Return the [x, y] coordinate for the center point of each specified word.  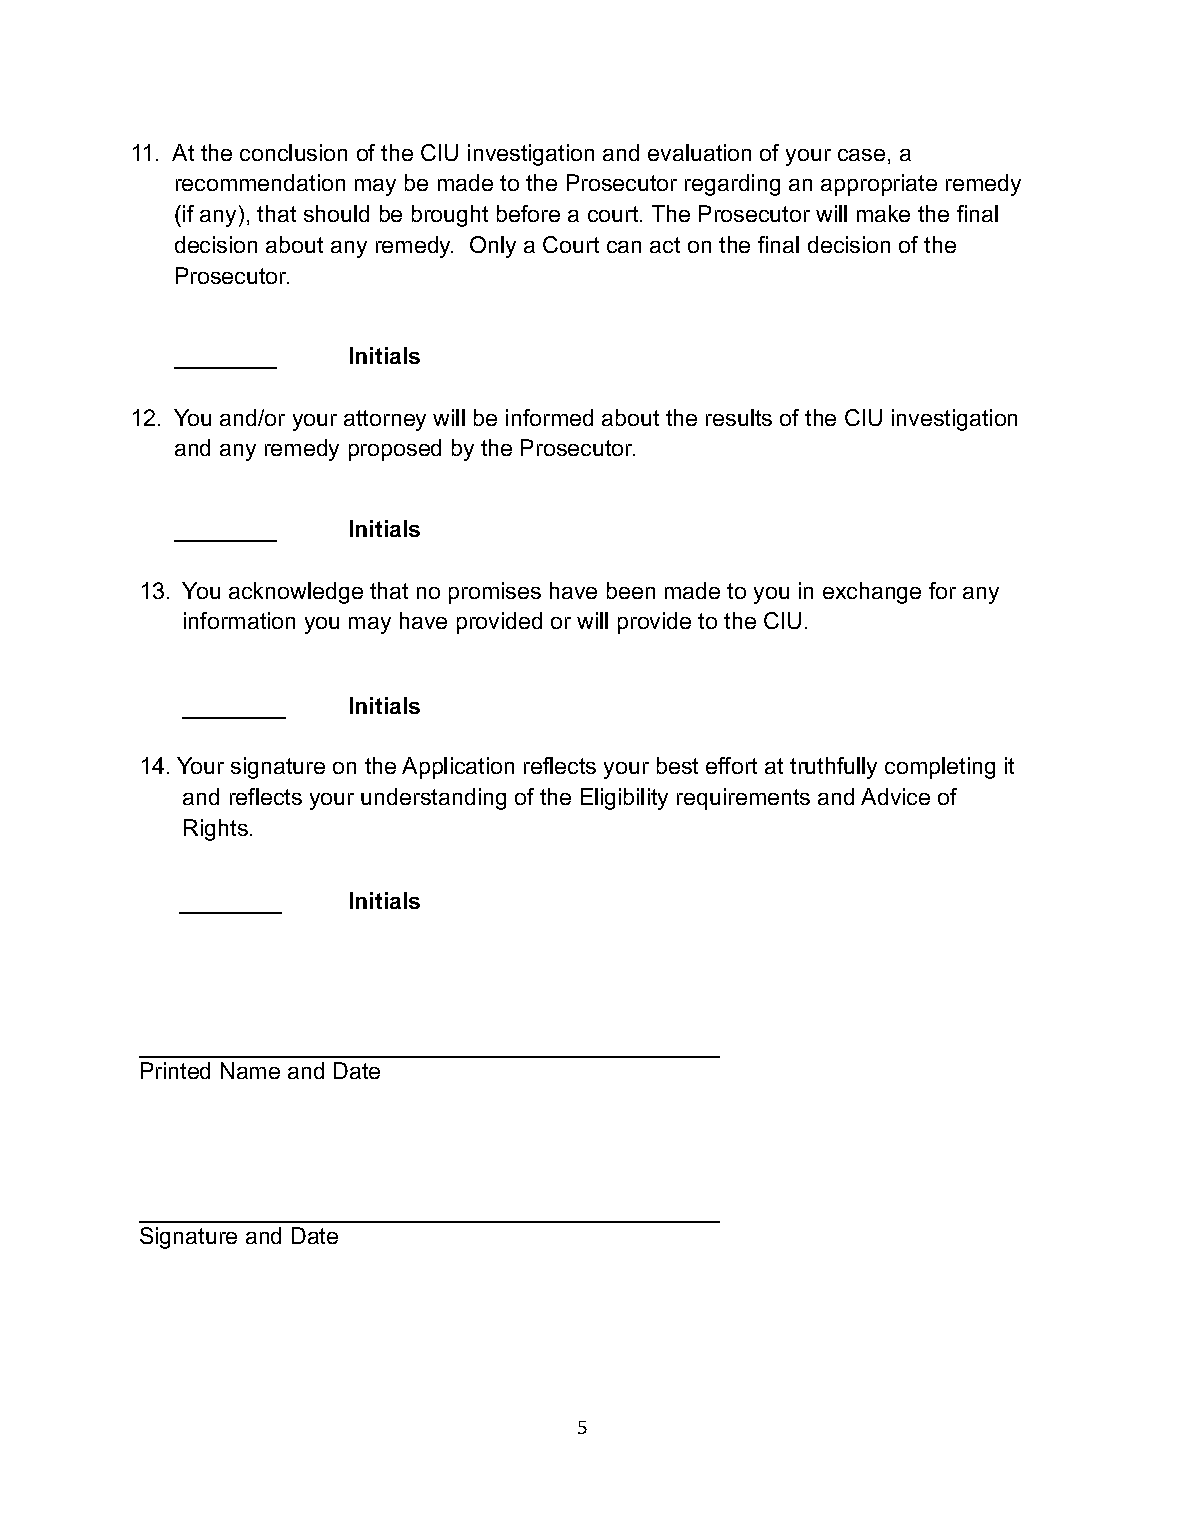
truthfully [833, 768]
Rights [216, 830]
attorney [385, 420]
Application [458, 768]
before [528, 213]
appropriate [879, 185]
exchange [872, 593]
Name [250, 1070]
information [239, 620]
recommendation [260, 182]
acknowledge [296, 593]
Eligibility [624, 799]
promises [495, 593]
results [739, 417]
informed [549, 417]
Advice [895, 796]
